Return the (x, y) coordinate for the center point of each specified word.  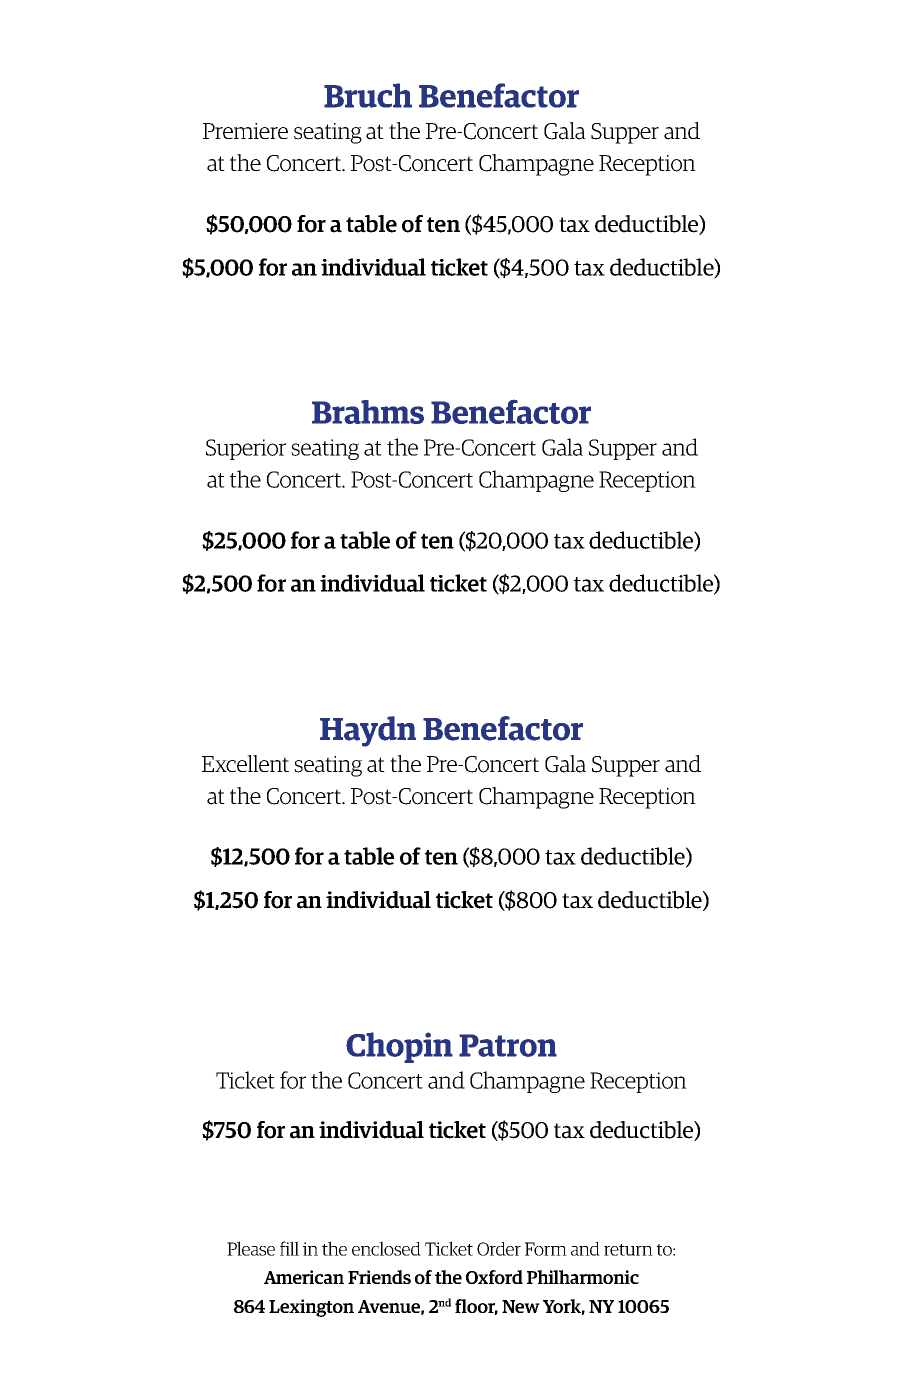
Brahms (368, 412)
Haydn (368, 731)
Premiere (245, 131)
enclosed (386, 1248)
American (304, 1277)
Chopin (399, 1047)
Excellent (245, 763)
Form (546, 1249)
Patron (508, 1045)
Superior (246, 449)
